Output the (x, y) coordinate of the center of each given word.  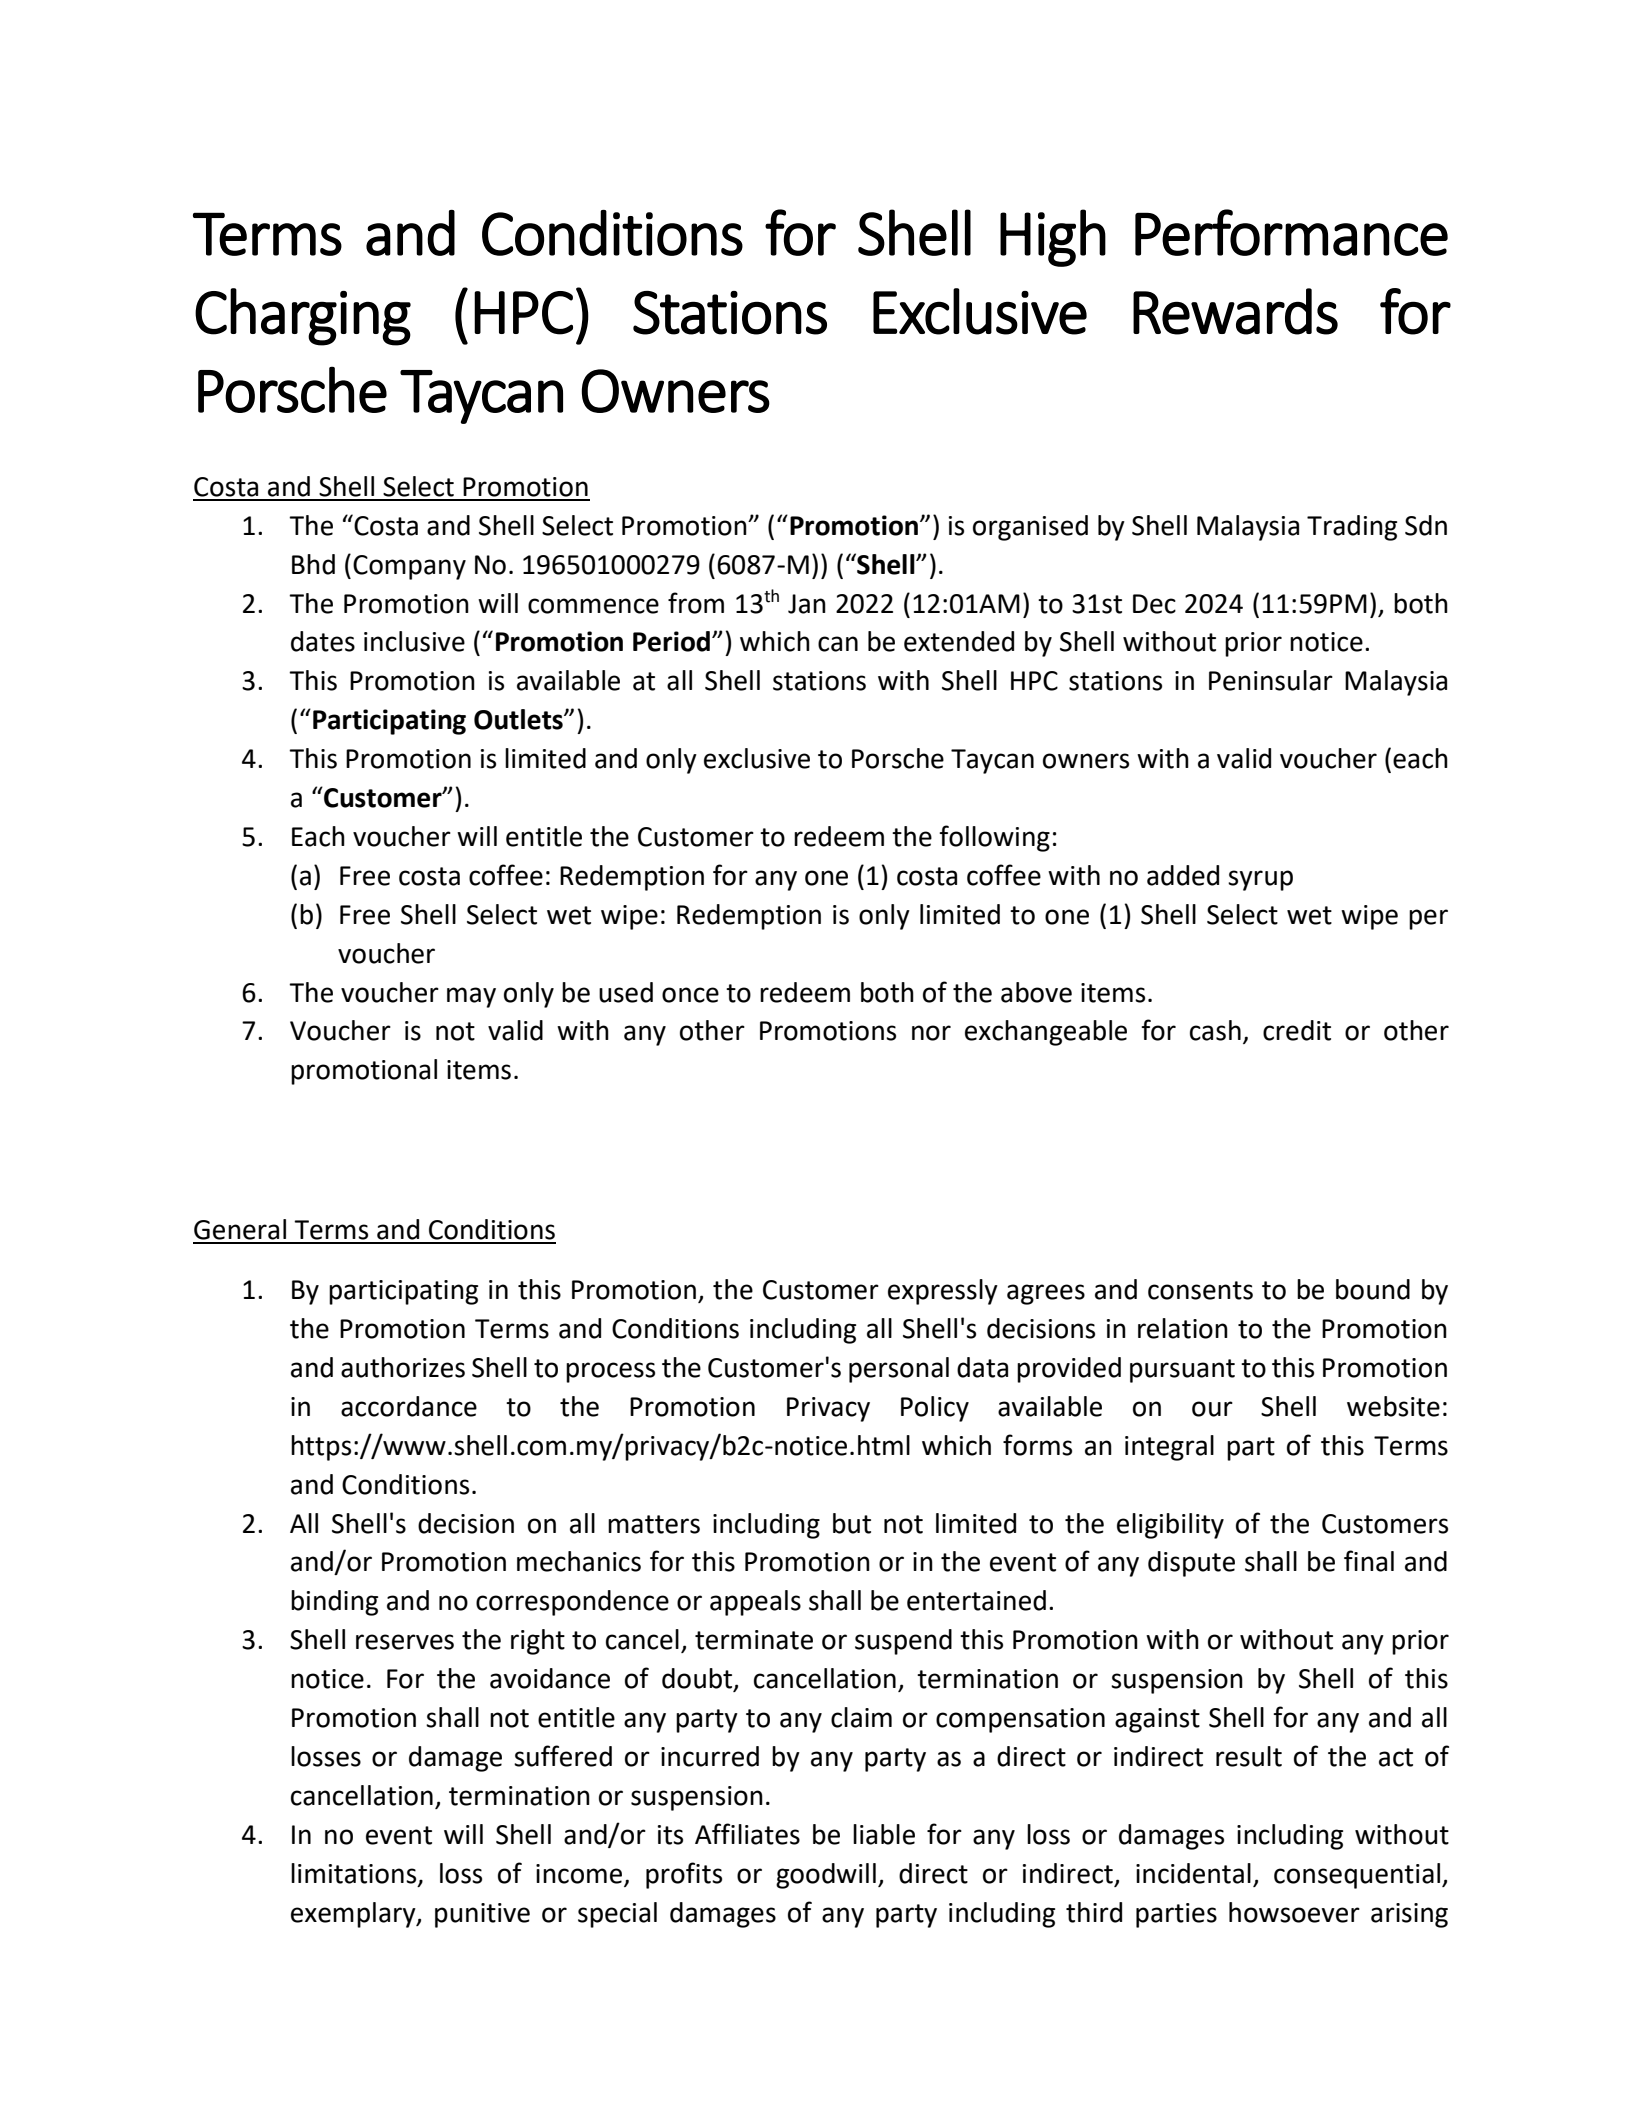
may (471, 997)
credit (1297, 1030)
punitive (482, 1915)
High (1053, 238)
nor (931, 1033)
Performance (1291, 232)
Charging (303, 317)
